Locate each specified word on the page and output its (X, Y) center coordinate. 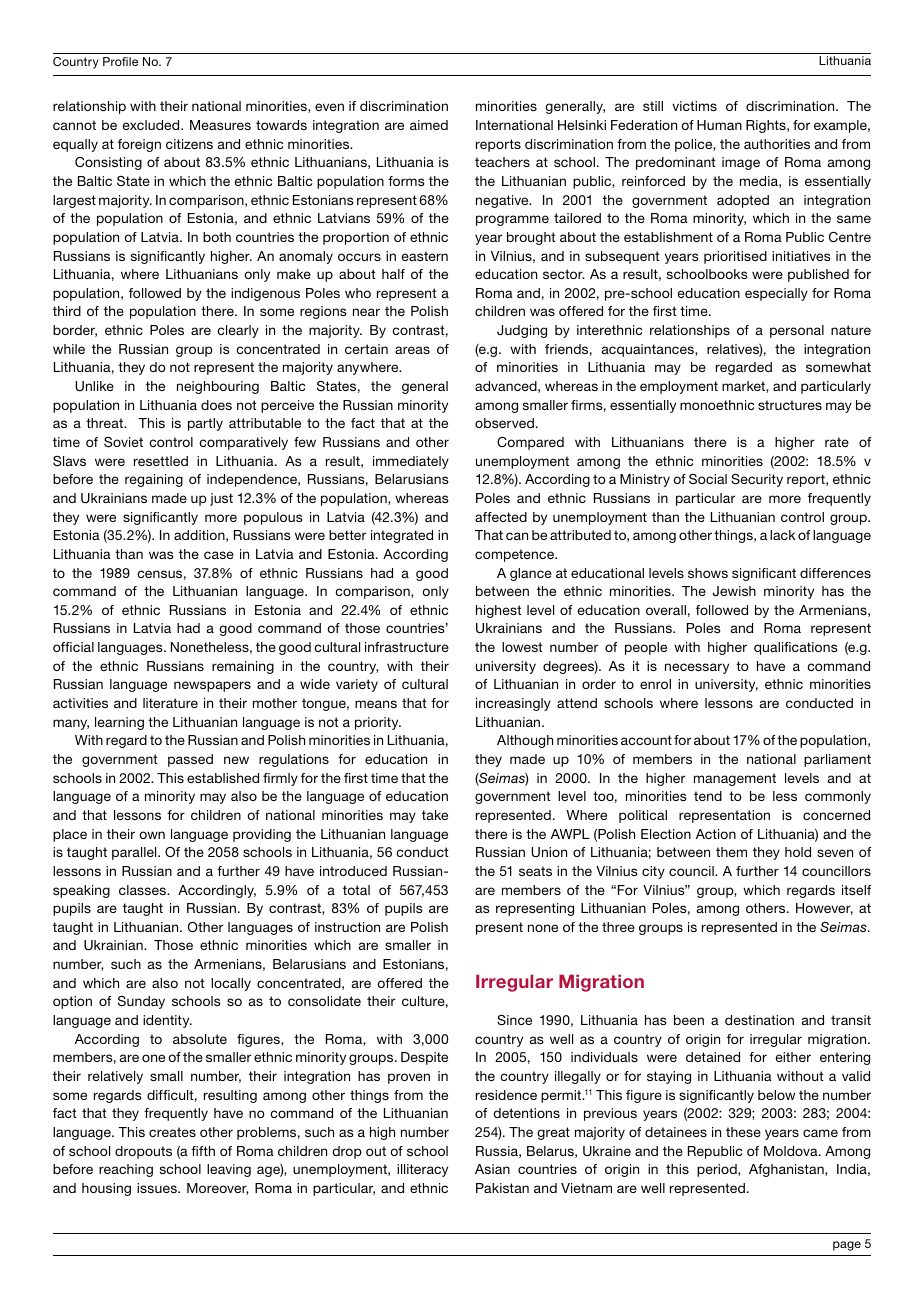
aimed (429, 125)
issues (158, 1188)
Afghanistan (787, 1170)
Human (719, 125)
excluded (152, 125)
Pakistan (502, 1188)
